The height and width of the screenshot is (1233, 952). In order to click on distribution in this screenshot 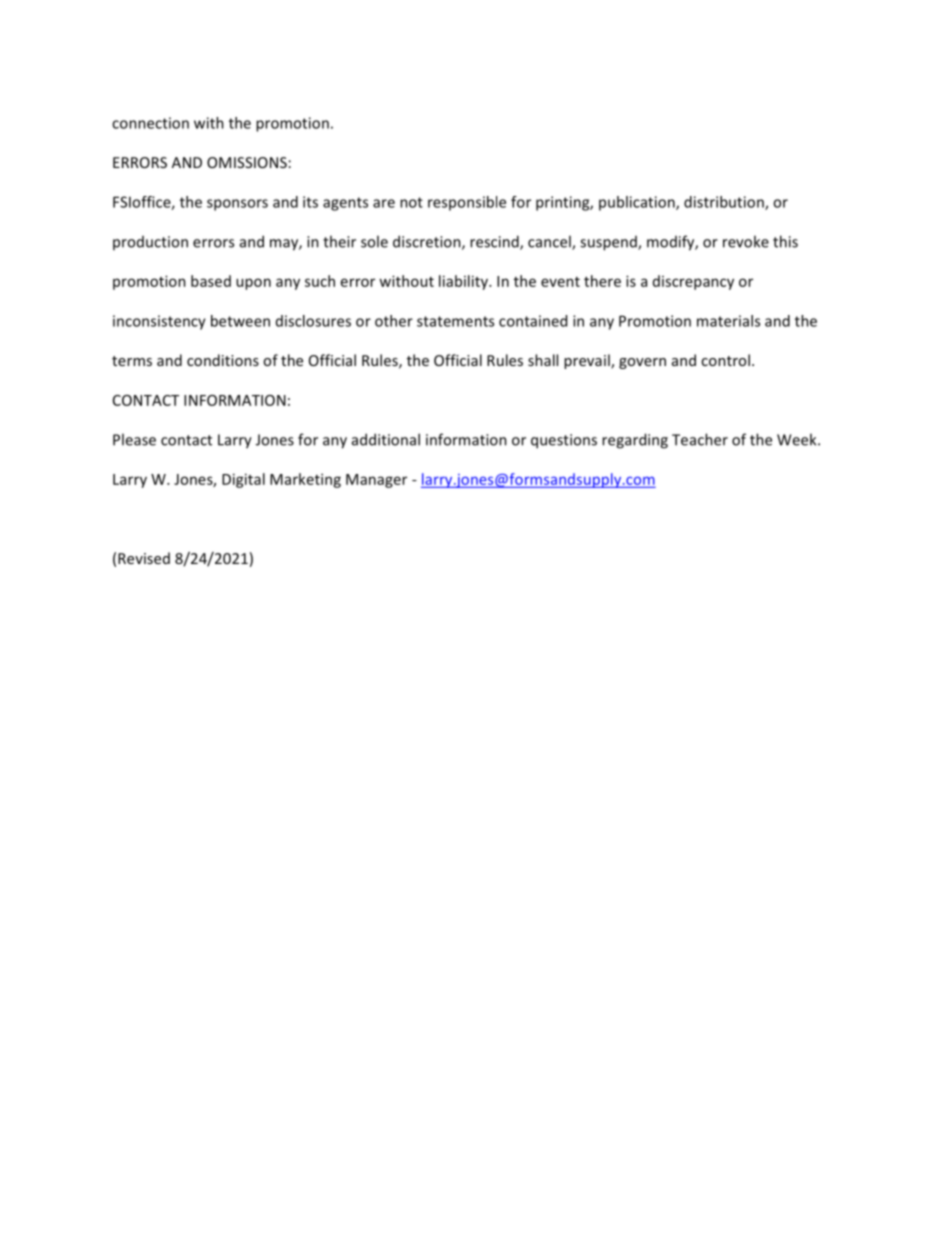, I will do `click(725, 203)`.
